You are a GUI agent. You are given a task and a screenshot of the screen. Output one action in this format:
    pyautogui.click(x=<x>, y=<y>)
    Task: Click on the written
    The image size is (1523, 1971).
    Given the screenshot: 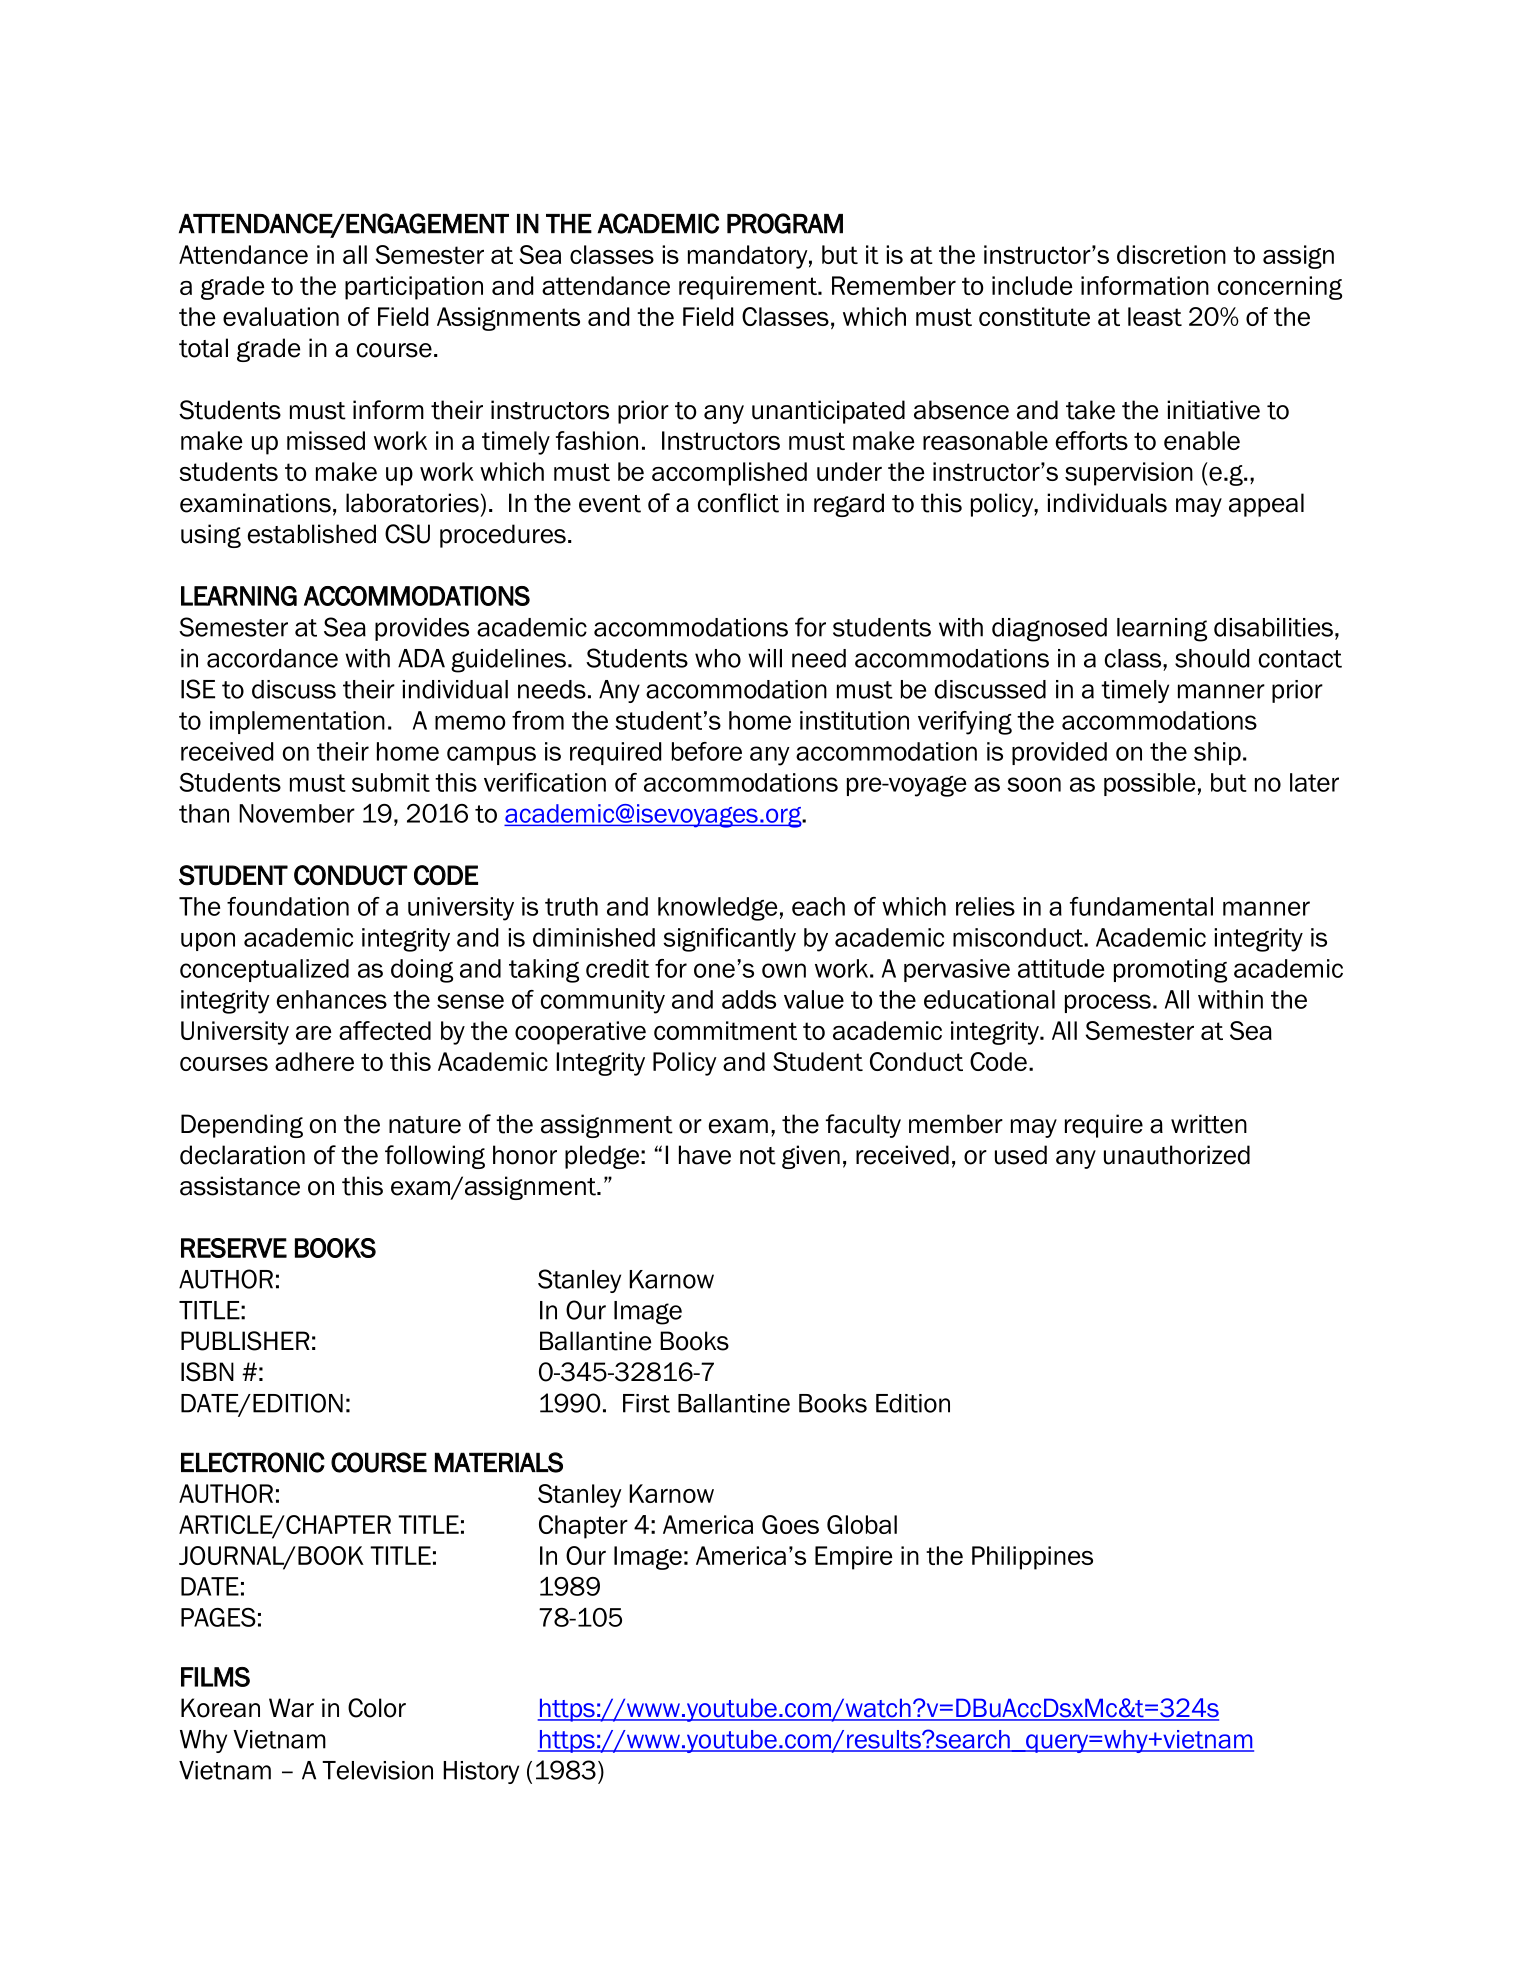 What is the action you would take?
    pyautogui.click(x=1209, y=1124)
